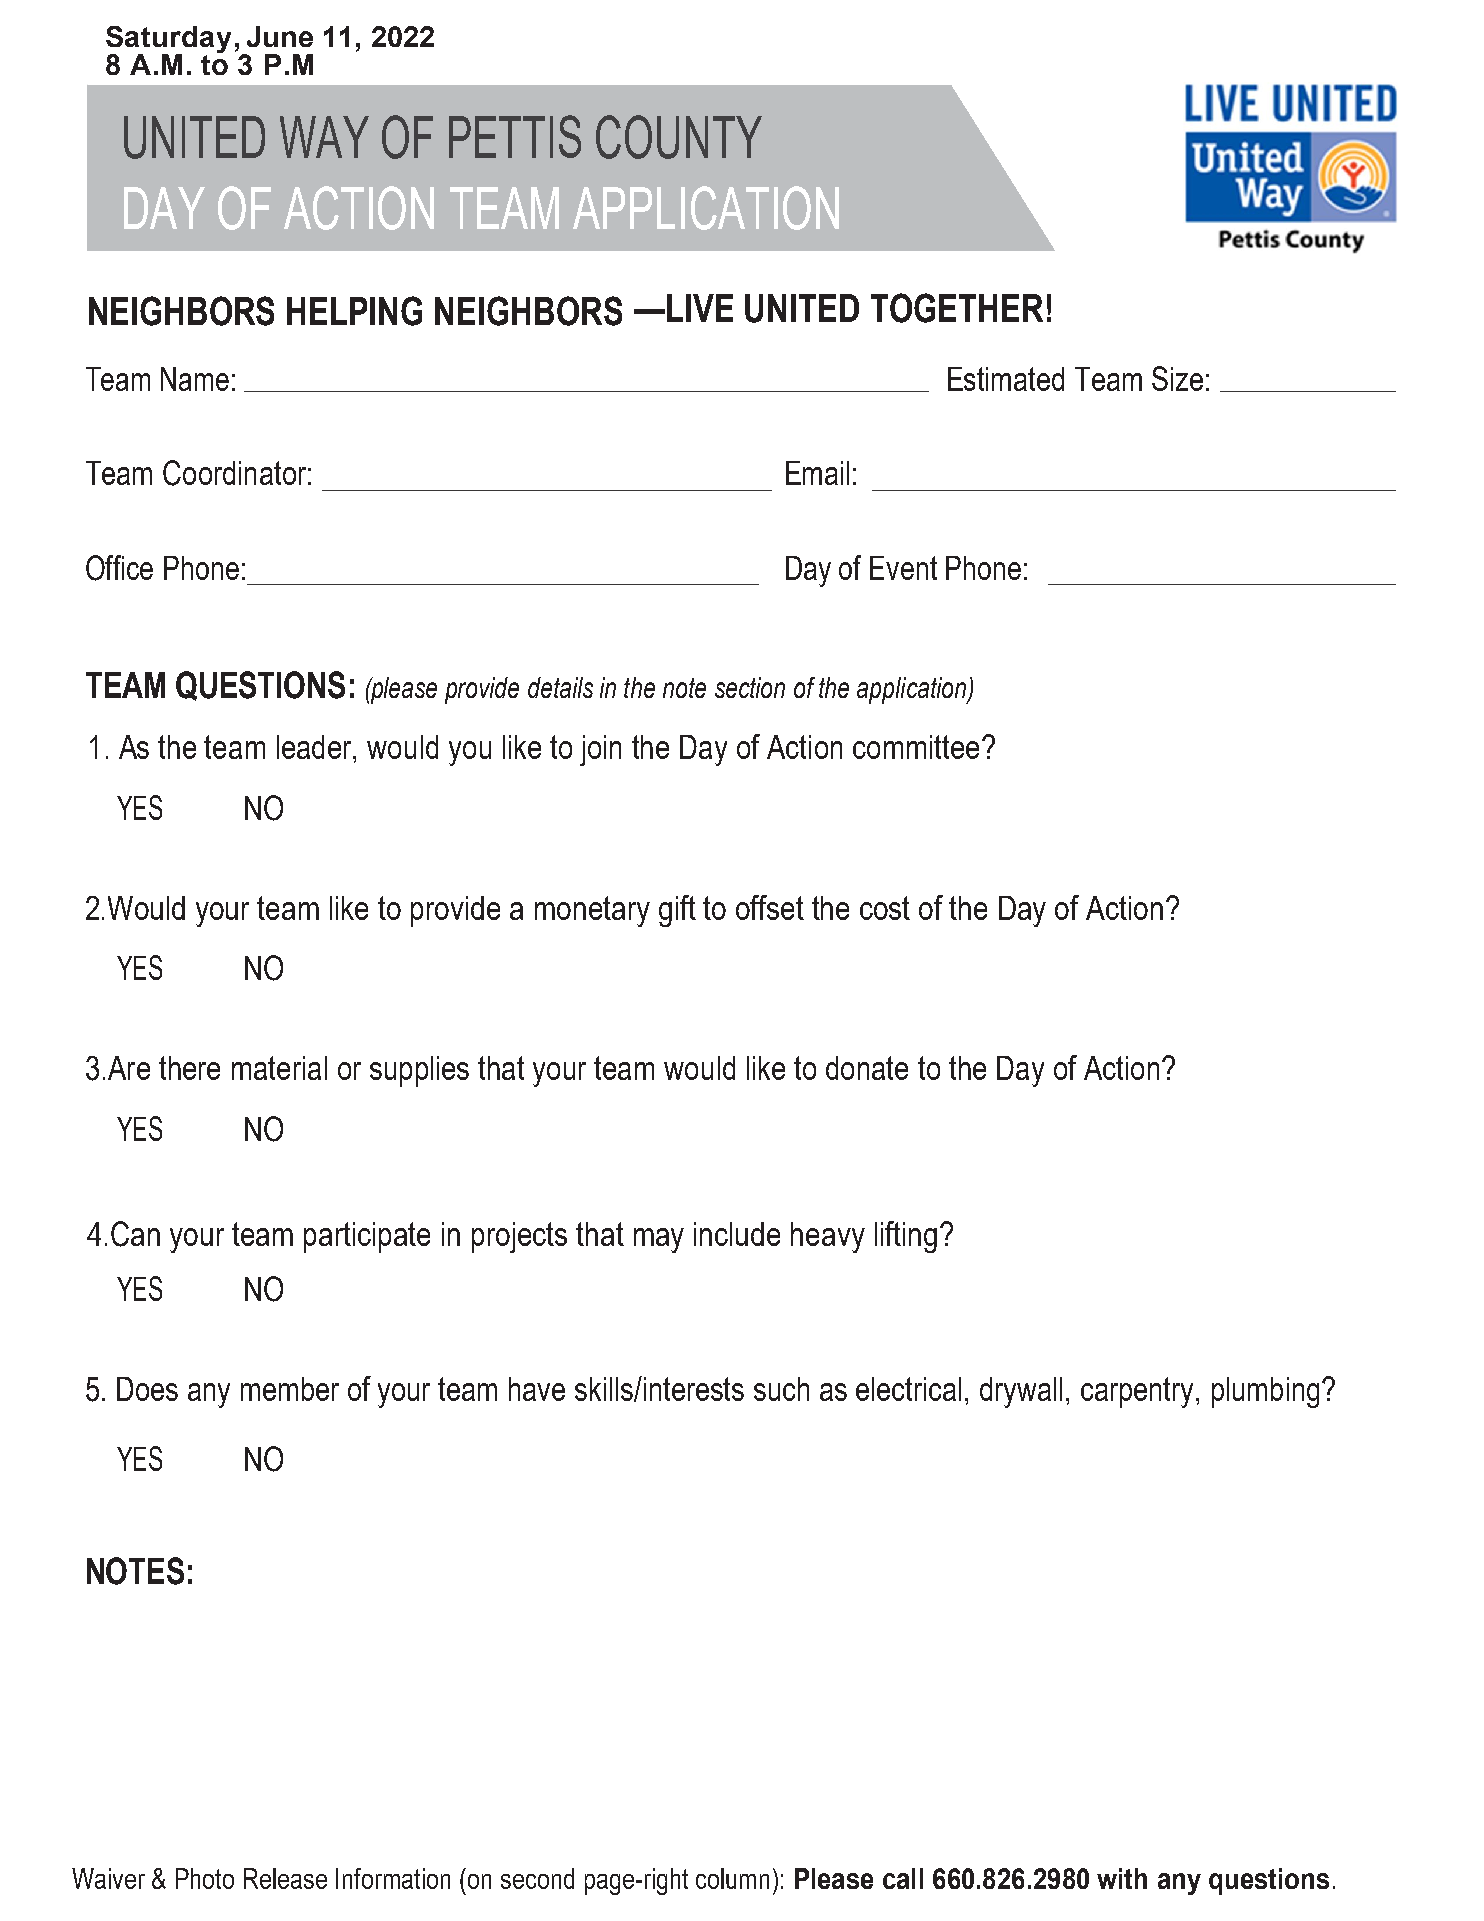 Image resolution: width=1484 pixels, height=1921 pixels. I want to click on Release, so click(285, 1878).
